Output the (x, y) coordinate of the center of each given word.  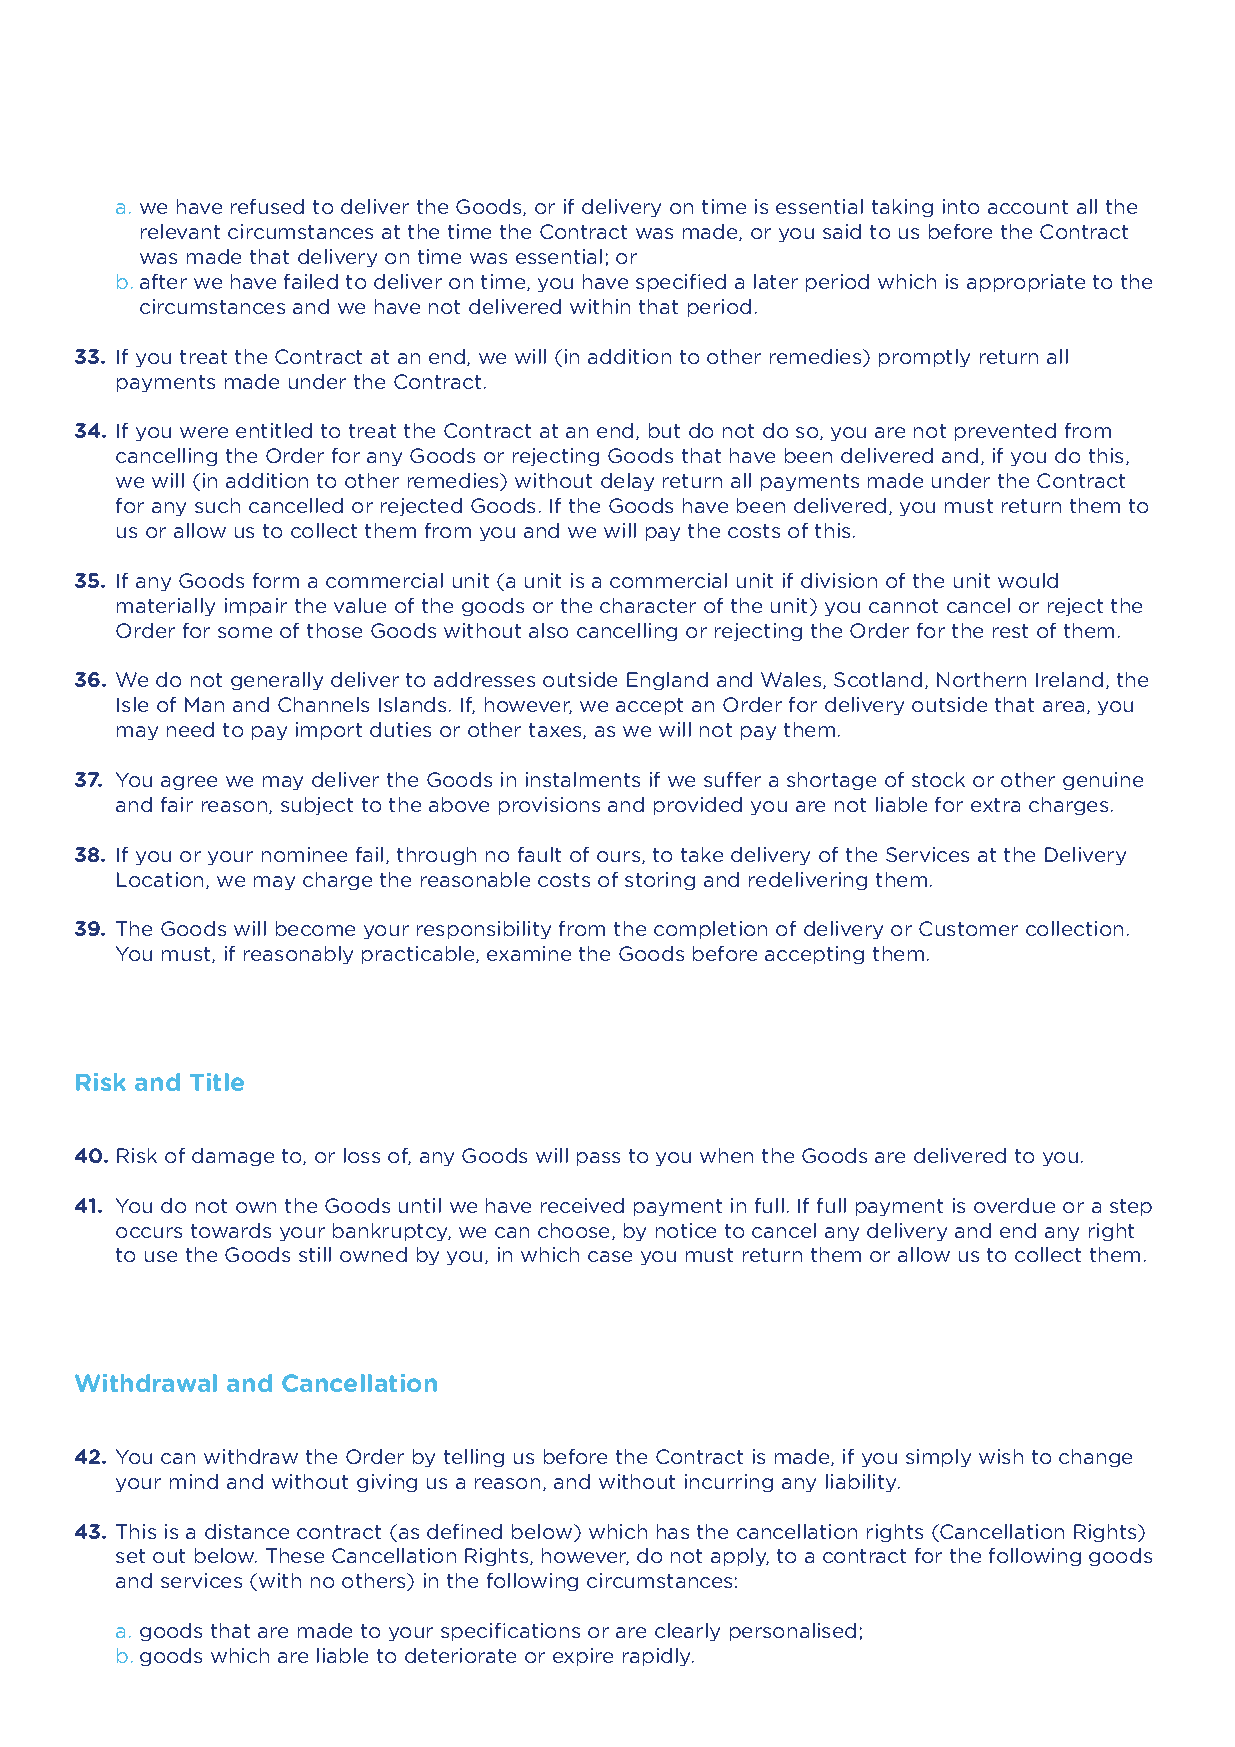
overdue (1014, 1205)
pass (598, 1159)
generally (277, 681)
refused (267, 206)
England (667, 681)
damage (233, 1157)
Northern (981, 679)
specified (681, 283)
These (295, 1555)
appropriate (1026, 283)
